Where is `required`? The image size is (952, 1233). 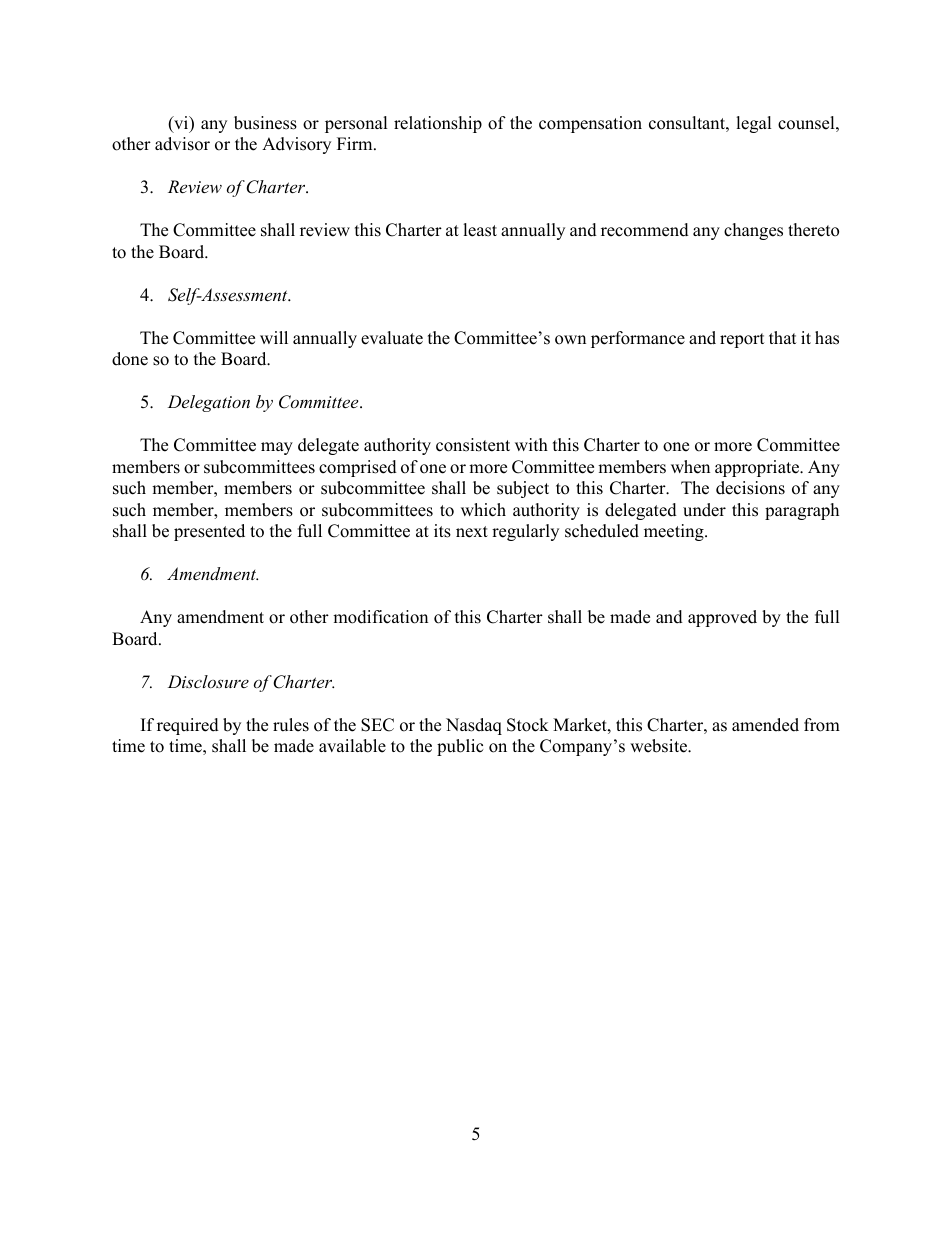
required is located at coordinates (188, 726).
